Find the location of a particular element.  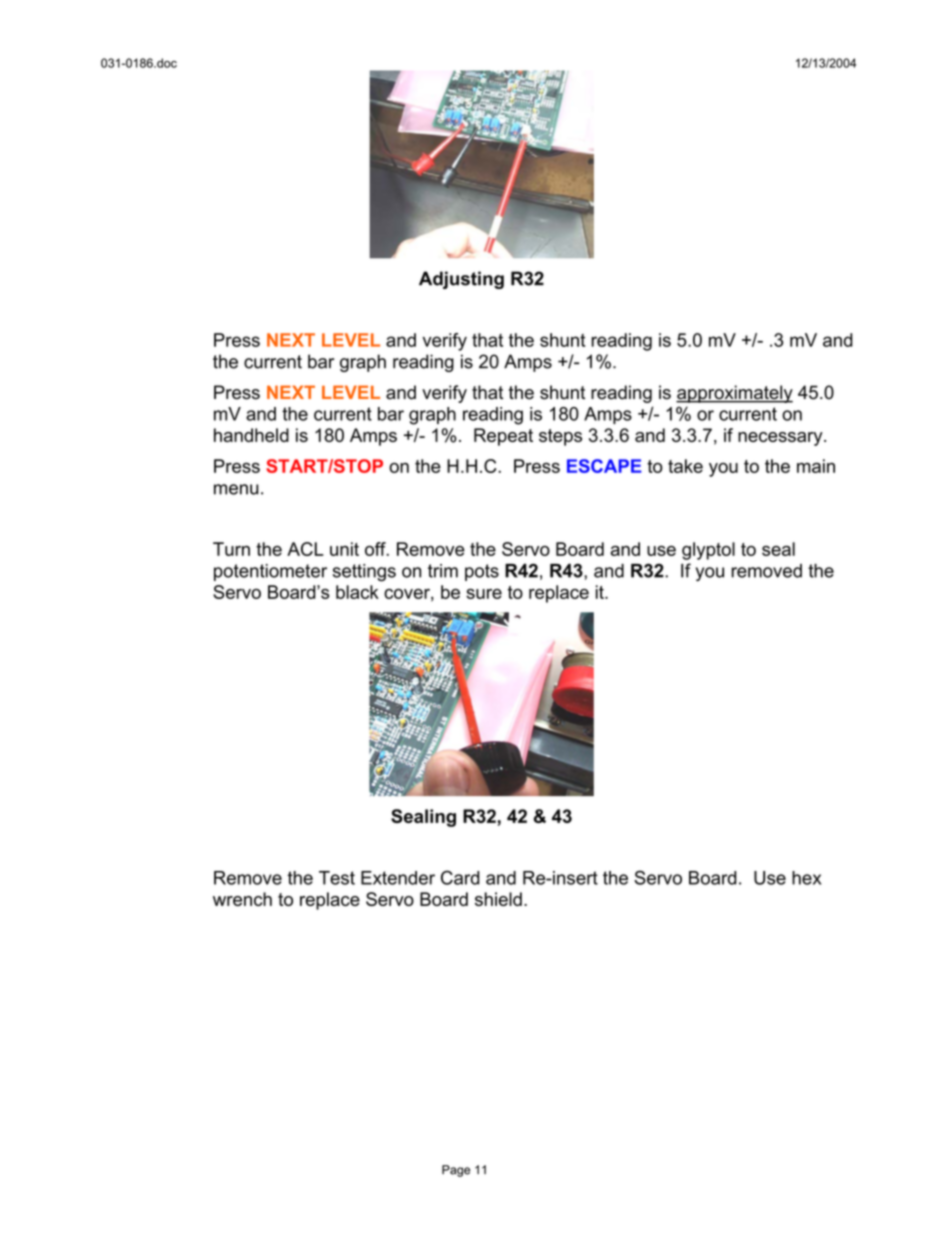

Card is located at coordinates (460, 877).
